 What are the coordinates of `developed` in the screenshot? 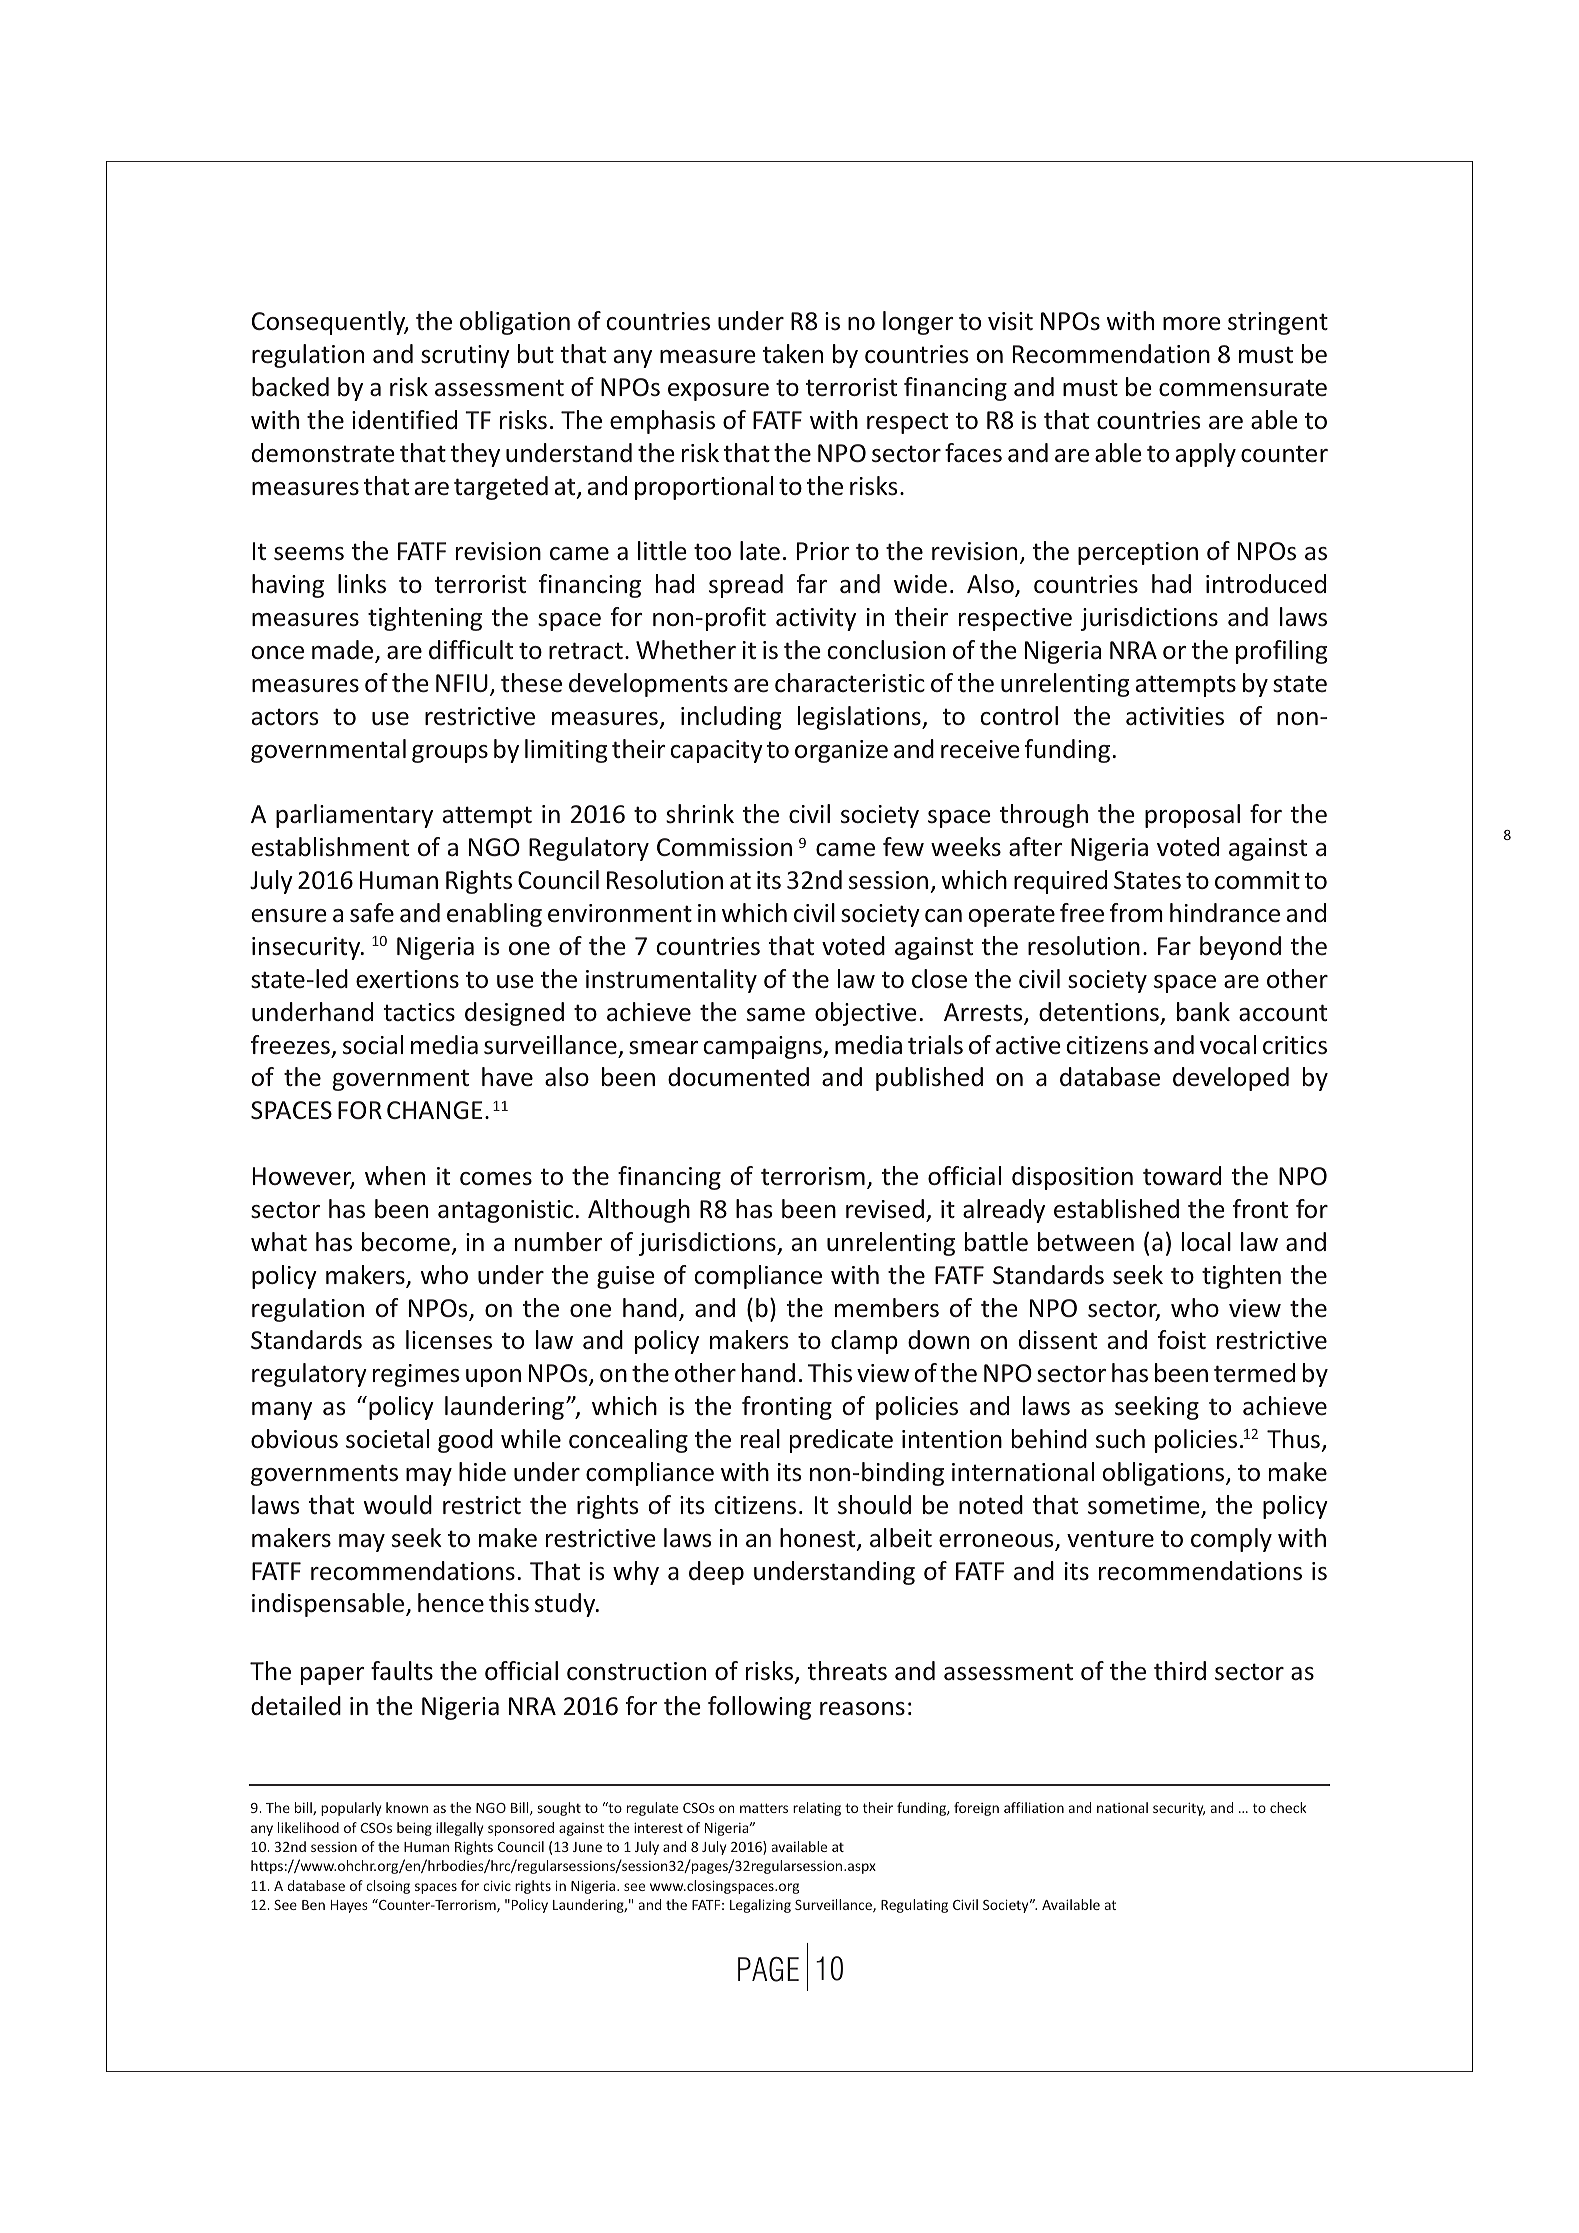 It's located at (1231, 1079).
